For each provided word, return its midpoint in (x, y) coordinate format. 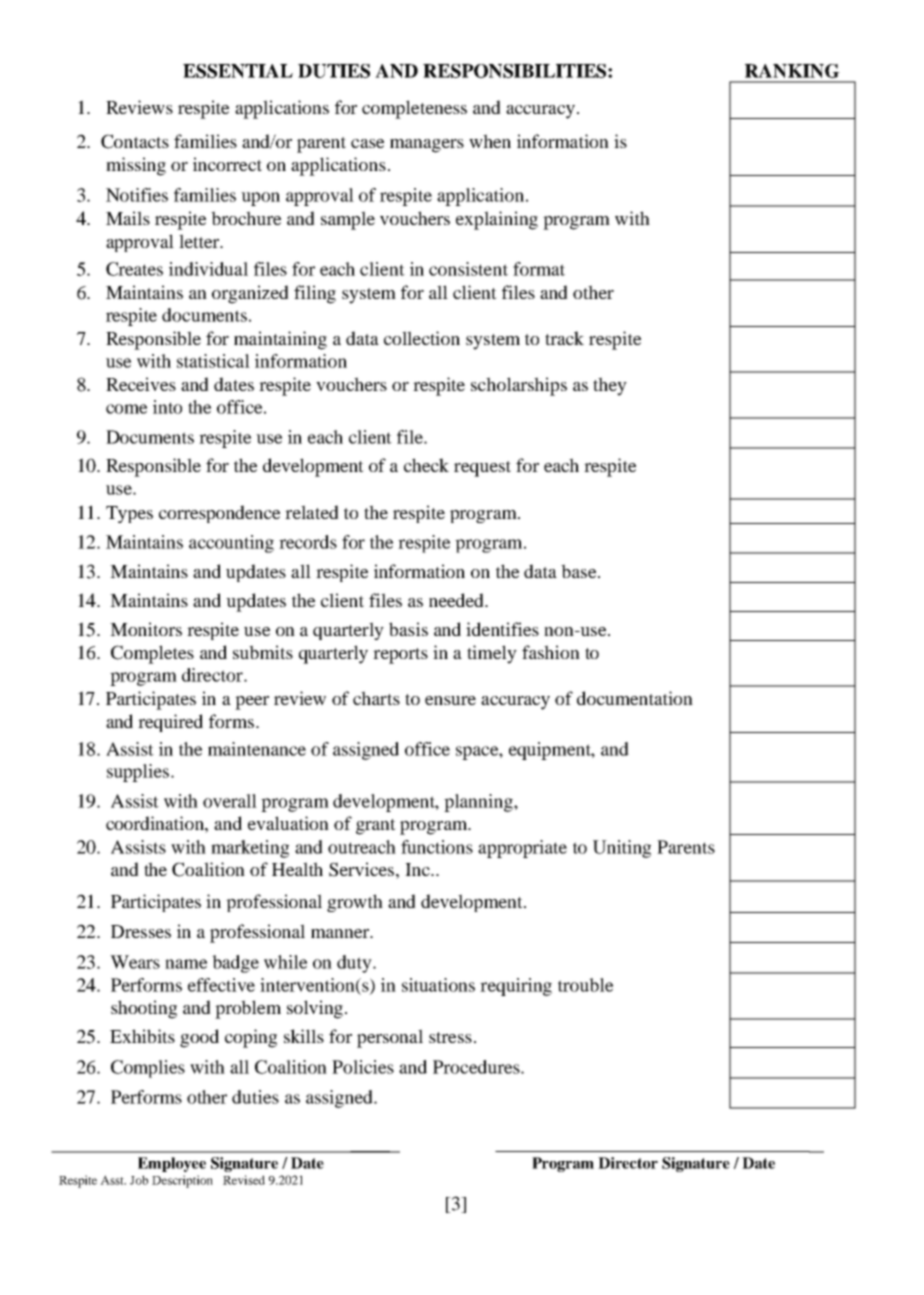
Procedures (477, 1067)
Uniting (622, 849)
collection (422, 338)
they (610, 386)
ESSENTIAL (238, 71)
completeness (414, 109)
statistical (213, 361)
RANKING (792, 71)
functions (437, 847)
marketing (250, 849)
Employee (172, 1164)
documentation (635, 698)
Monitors (146, 629)
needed (458, 600)
